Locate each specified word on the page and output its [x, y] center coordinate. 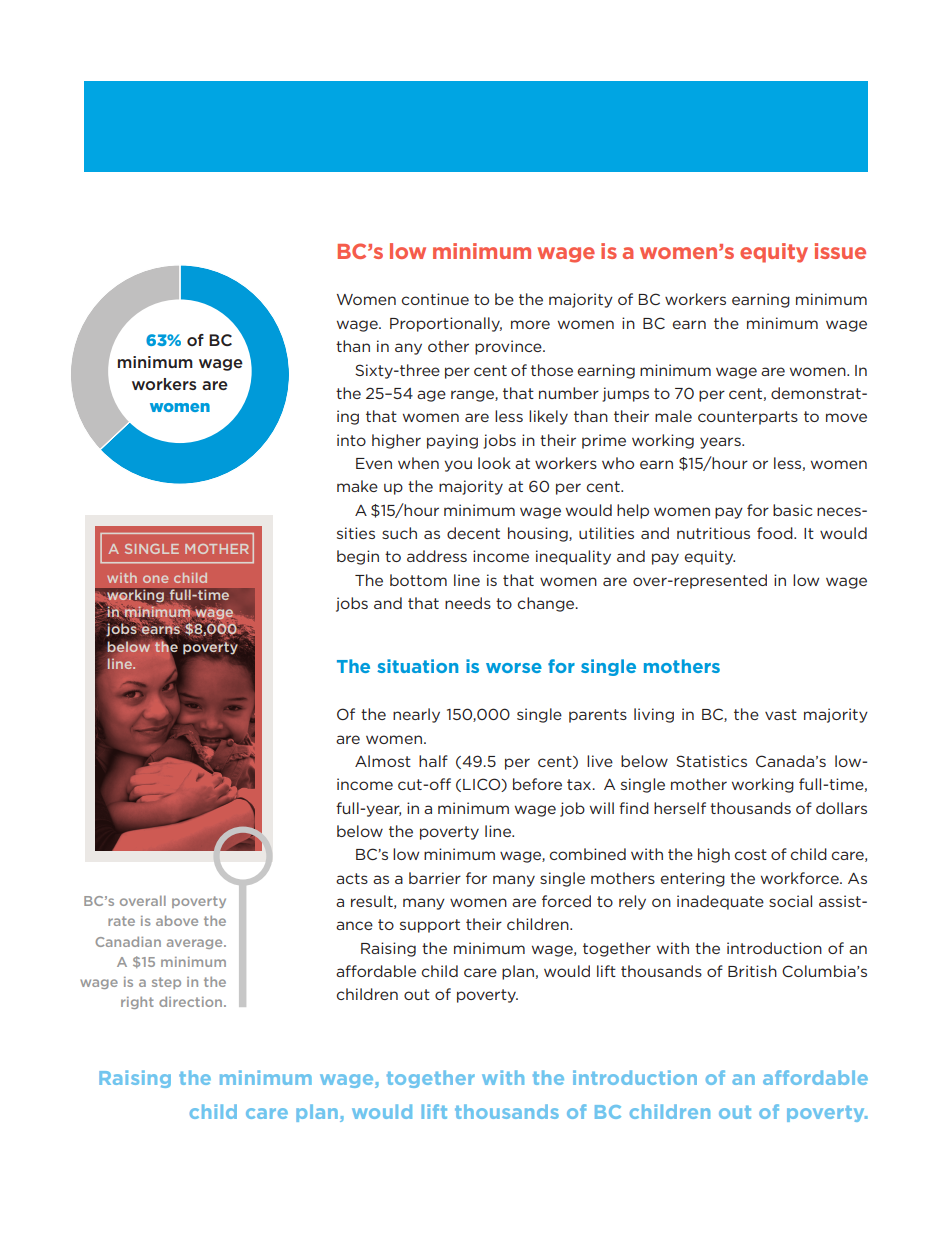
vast [781, 714]
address [437, 556]
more [530, 324]
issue [840, 251]
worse [514, 668]
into [351, 440]
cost [751, 854]
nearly [416, 715]
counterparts [748, 418]
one [155, 579]
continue [435, 299]
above [177, 921]
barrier [435, 878]
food [776, 533]
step [166, 983]
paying [452, 441]
